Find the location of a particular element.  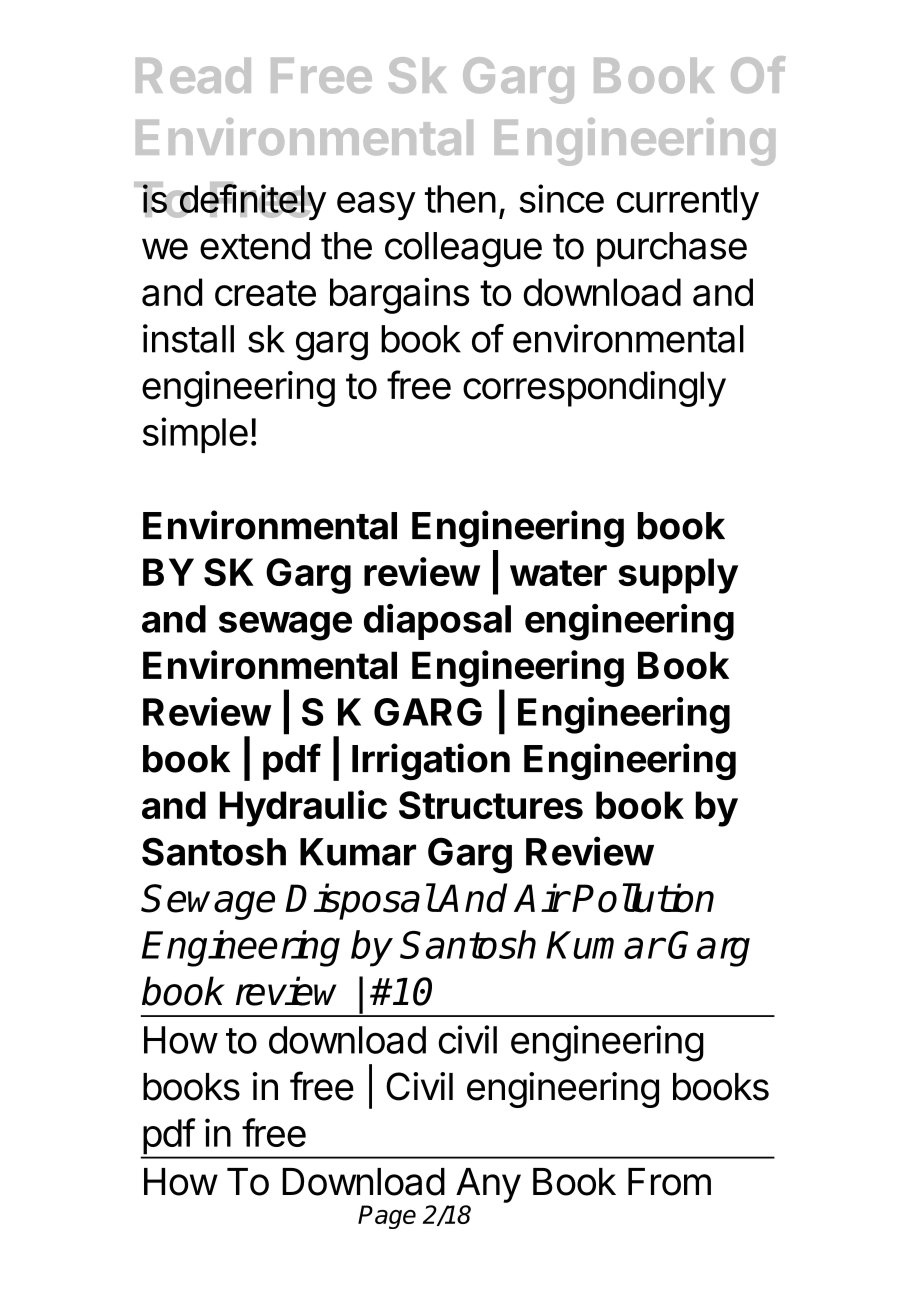

Read is located at coordinates (193, 76).
